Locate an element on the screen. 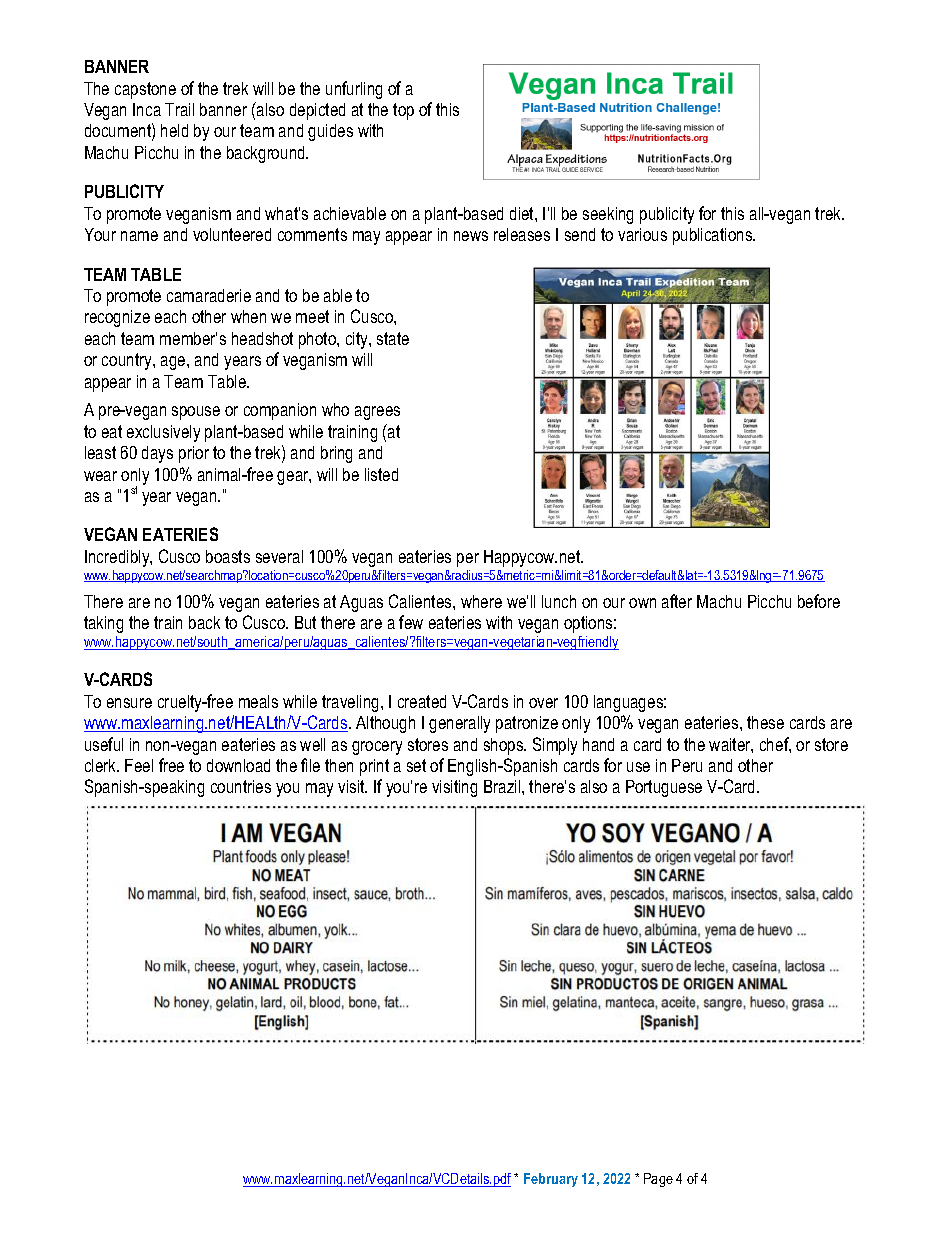  countries is located at coordinates (241, 786).
